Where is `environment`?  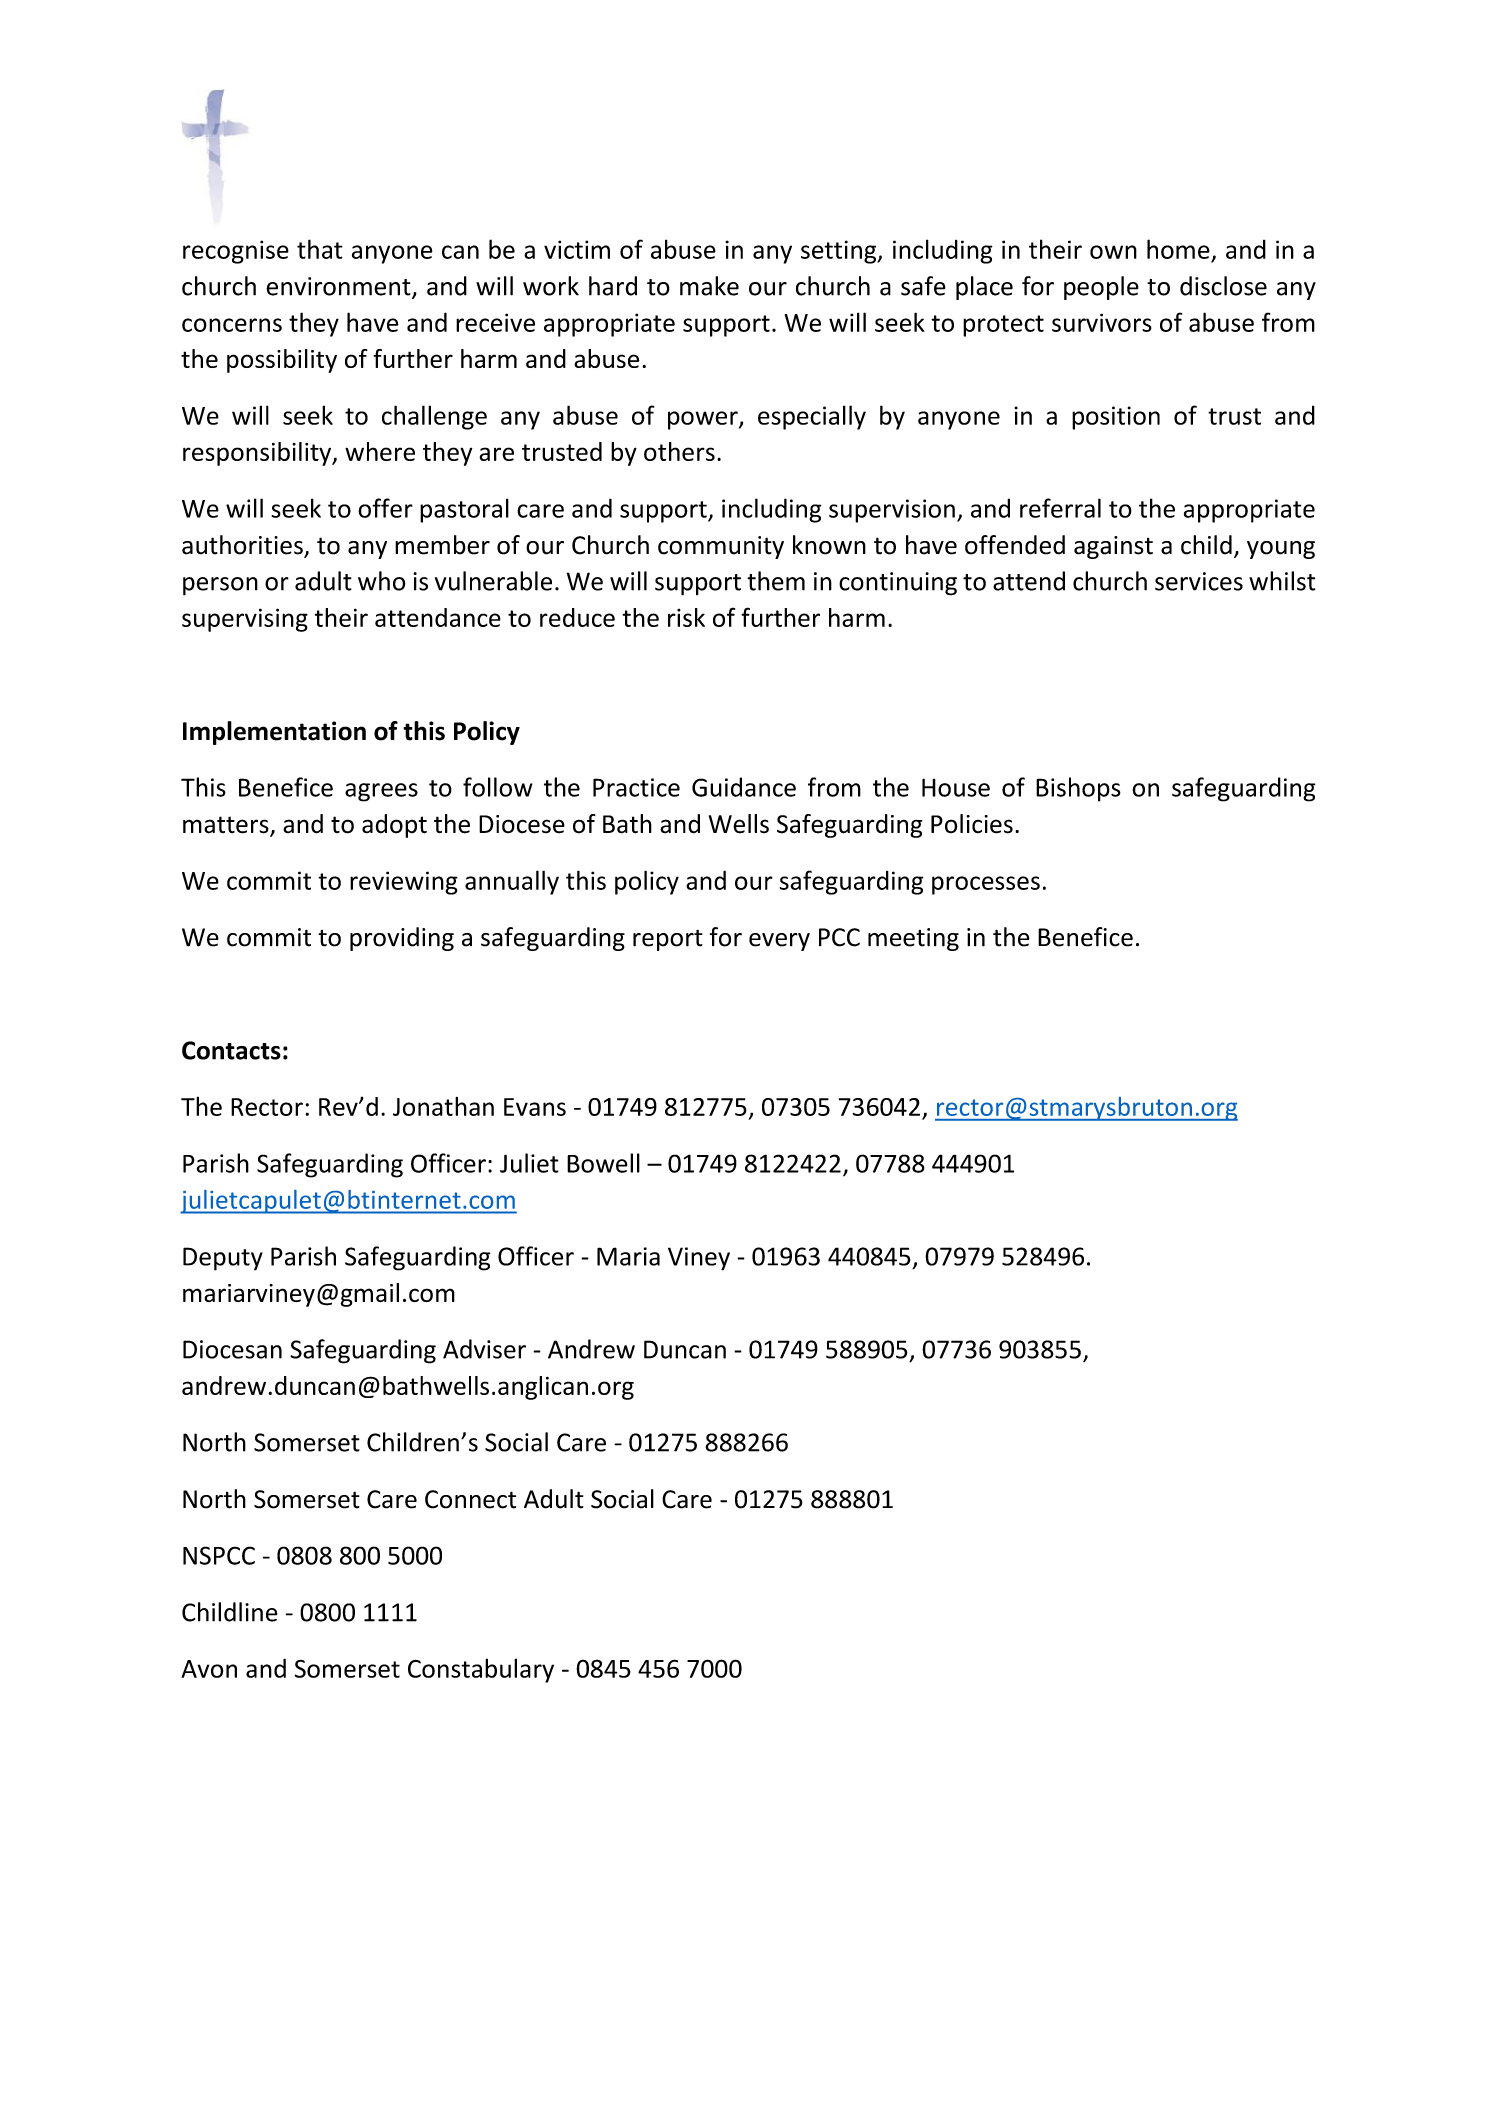
environment is located at coordinates (339, 287).
